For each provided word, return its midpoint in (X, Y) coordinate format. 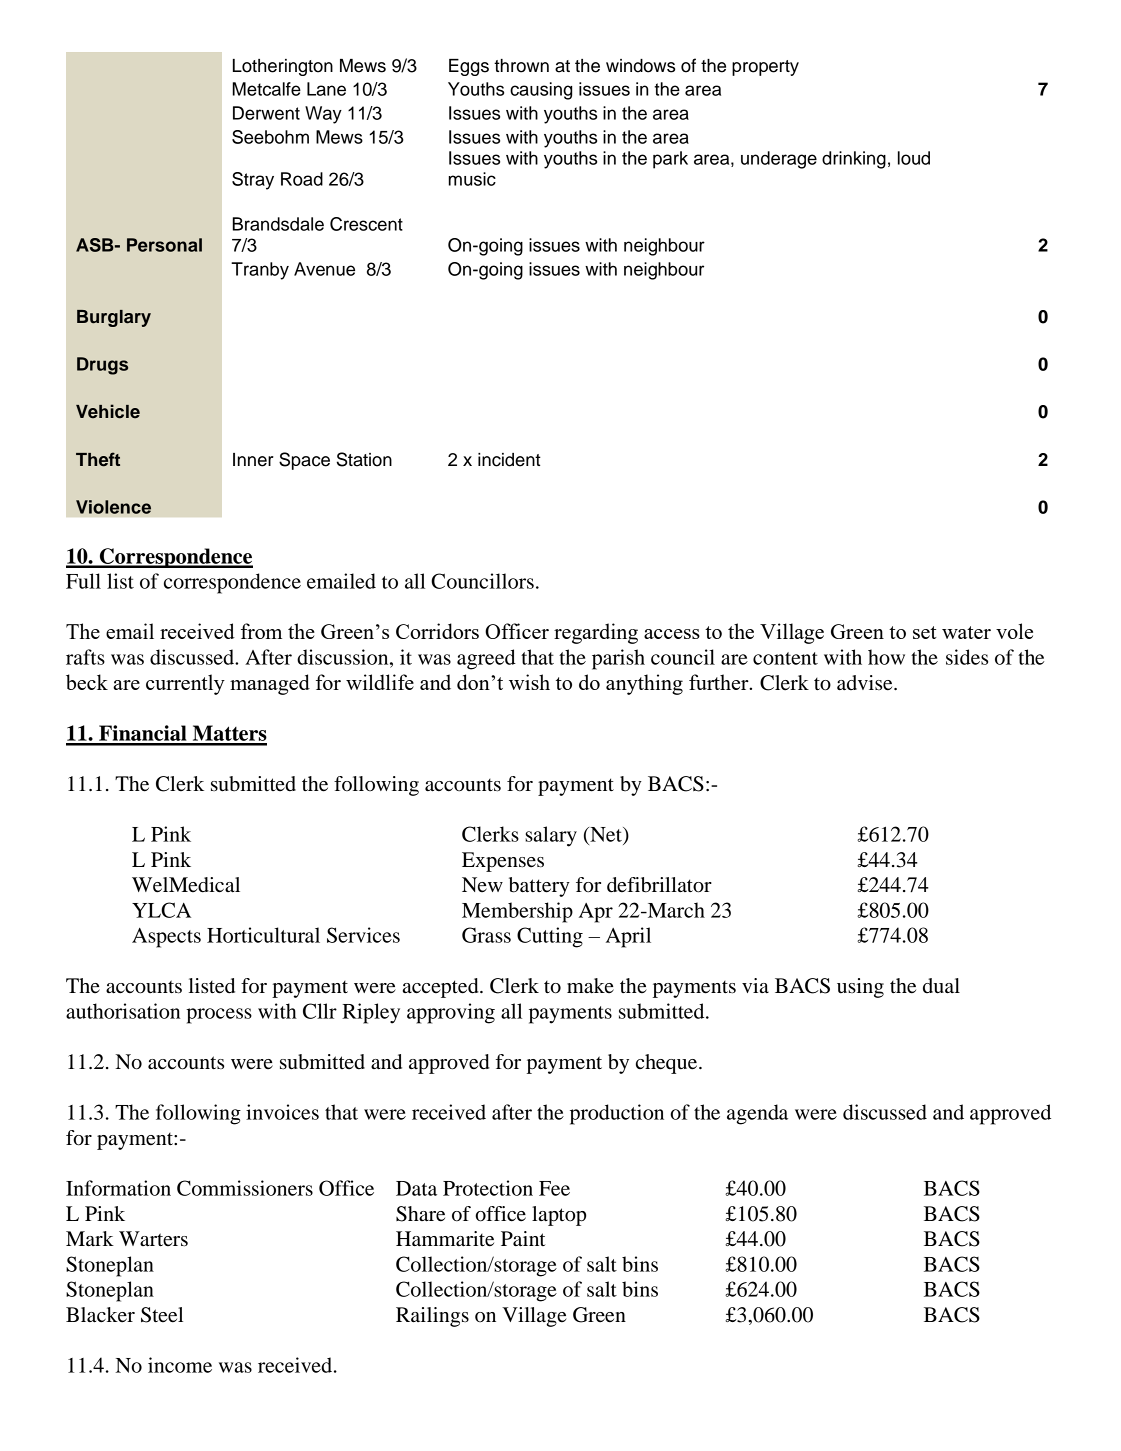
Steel (162, 1315)
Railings (432, 1317)
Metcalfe (267, 89)
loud (914, 158)
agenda (757, 1114)
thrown (521, 66)
